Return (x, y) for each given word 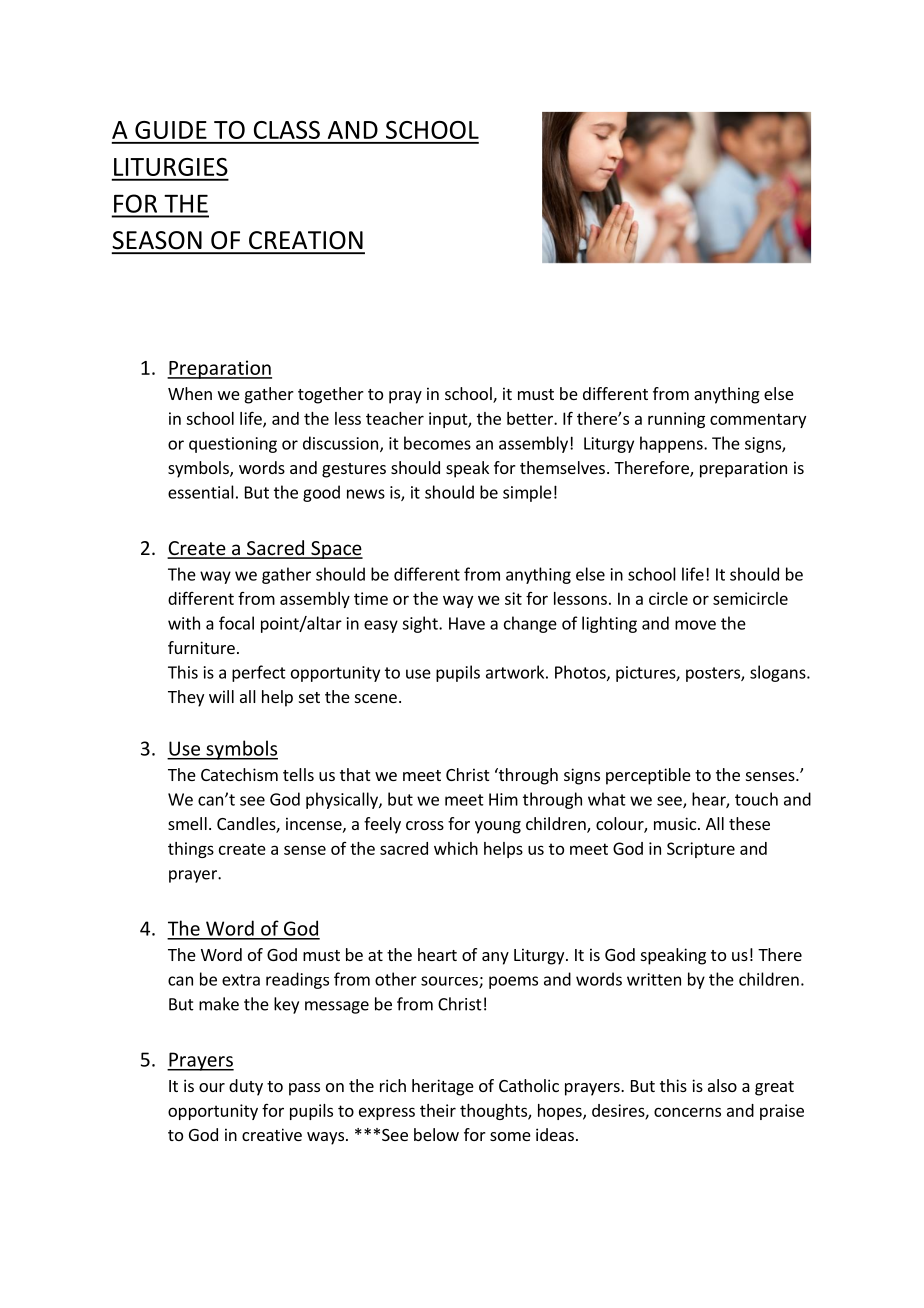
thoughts (494, 1112)
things (191, 850)
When (190, 393)
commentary (758, 420)
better (531, 418)
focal (236, 623)
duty (246, 1087)
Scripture (701, 850)
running (676, 420)
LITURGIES (171, 167)
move (695, 625)
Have (467, 623)
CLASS (287, 130)
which (456, 848)
